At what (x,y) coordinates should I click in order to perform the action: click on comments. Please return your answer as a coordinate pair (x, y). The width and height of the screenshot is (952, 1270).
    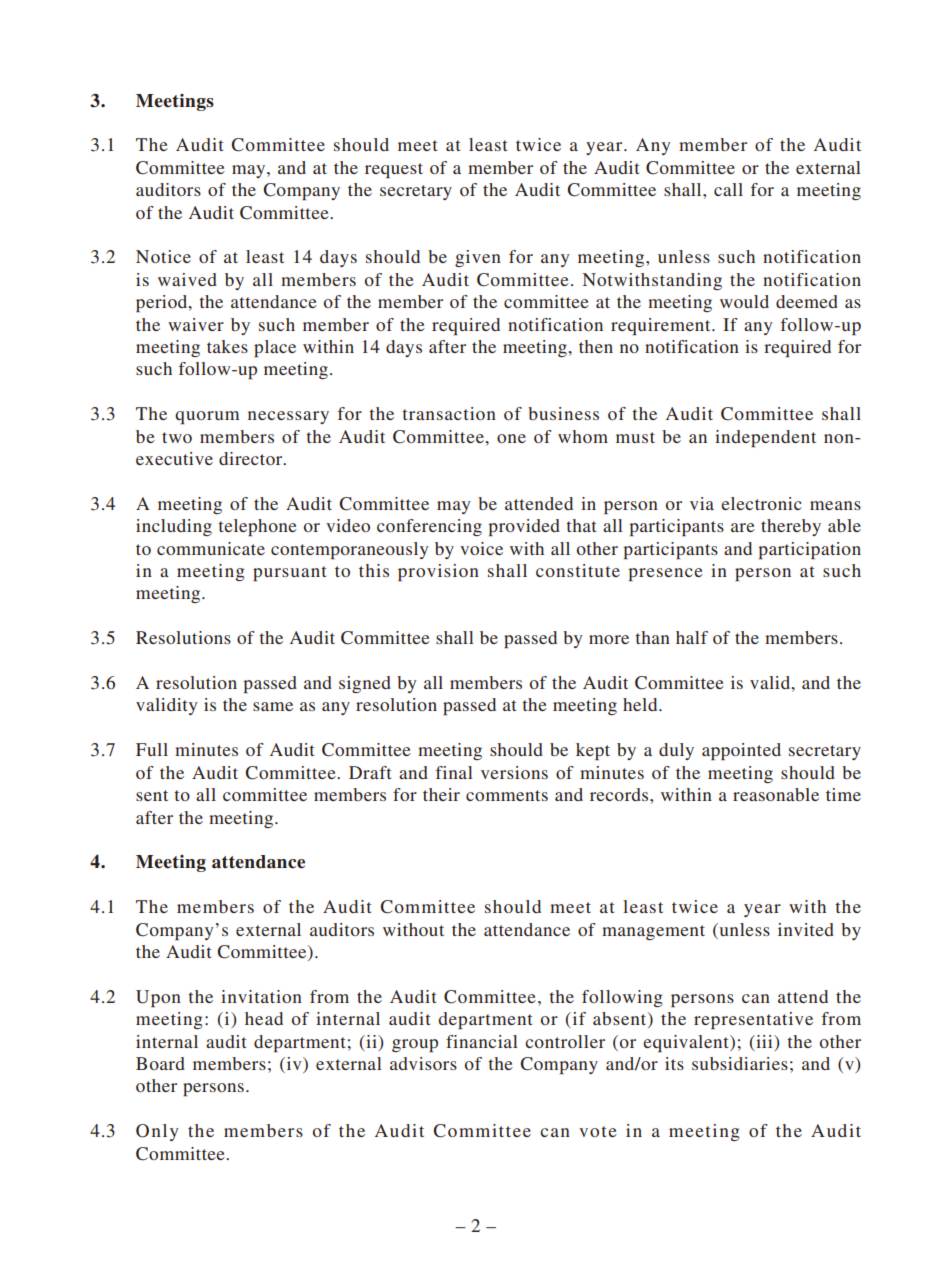
    Looking at the image, I should click on (507, 795).
